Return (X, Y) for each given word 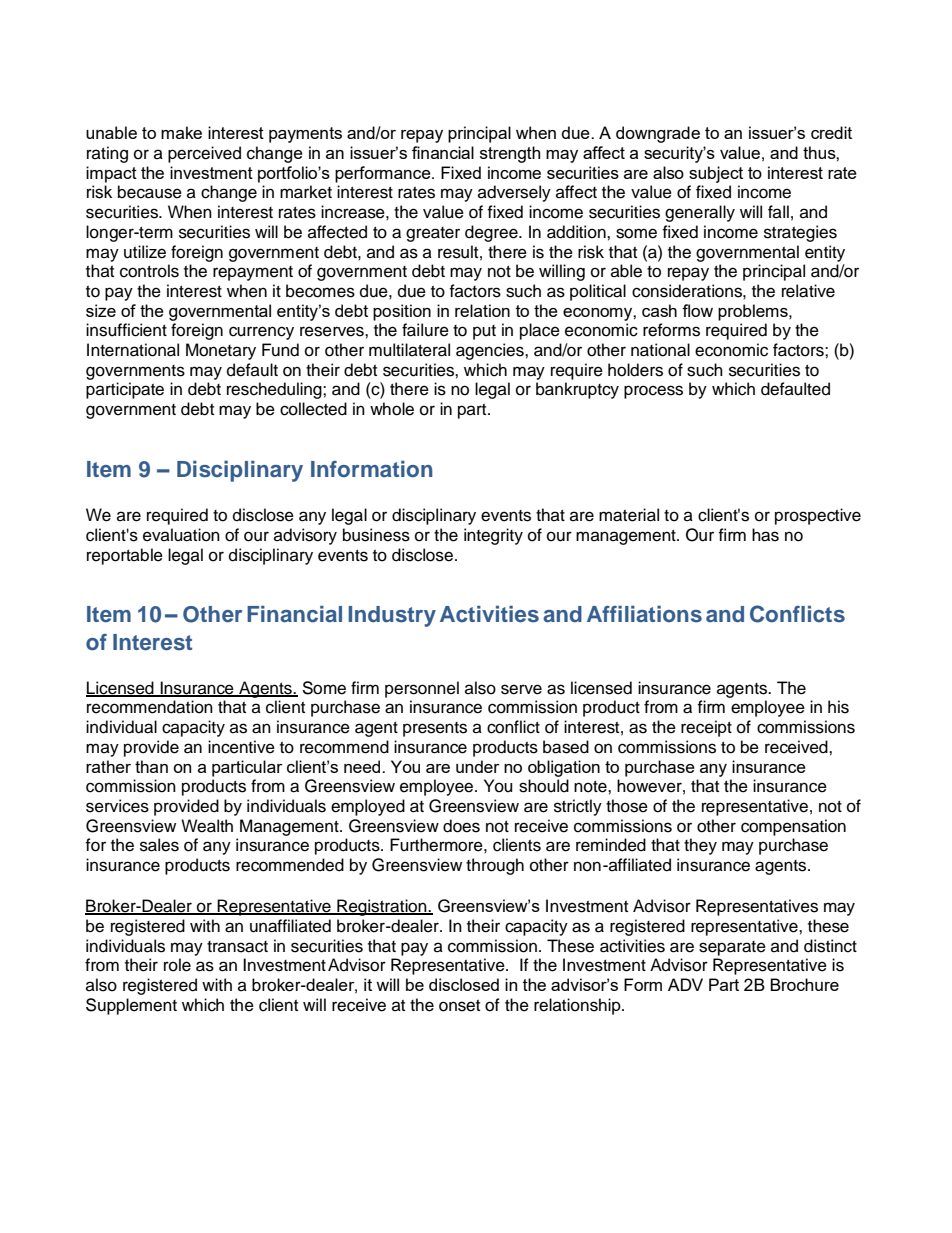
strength (510, 154)
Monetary (221, 351)
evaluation (181, 535)
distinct (830, 946)
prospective (818, 516)
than (151, 766)
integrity (493, 536)
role (177, 965)
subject (716, 174)
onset (459, 1006)
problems (754, 312)
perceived (204, 154)
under (478, 766)
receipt (706, 728)
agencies (491, 351)
